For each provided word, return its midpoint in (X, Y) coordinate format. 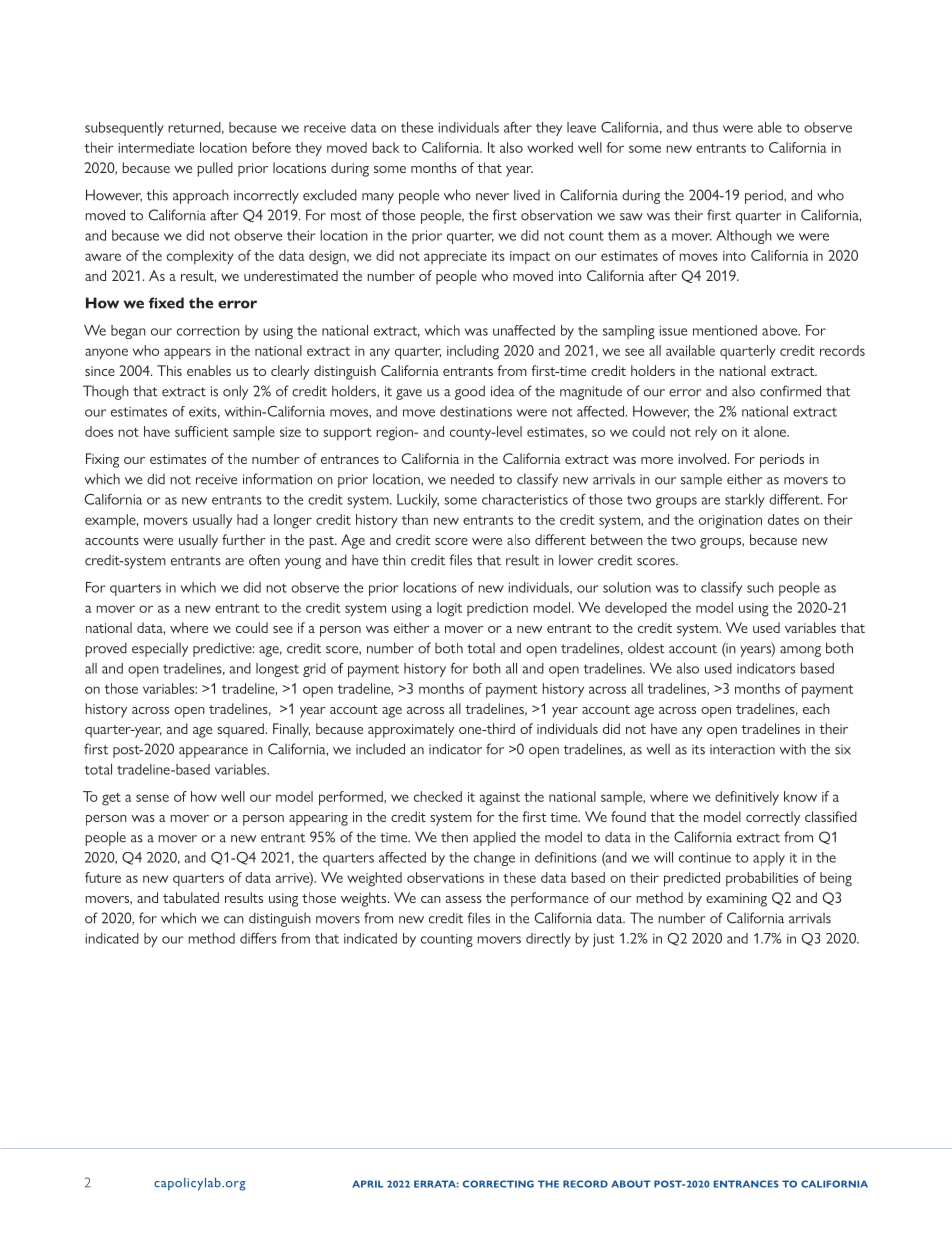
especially (160, 650)
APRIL (367, 1184)
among (800, 651)
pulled (215, 169)
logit (449, 609)
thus (705, 127)
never (492, 197)
